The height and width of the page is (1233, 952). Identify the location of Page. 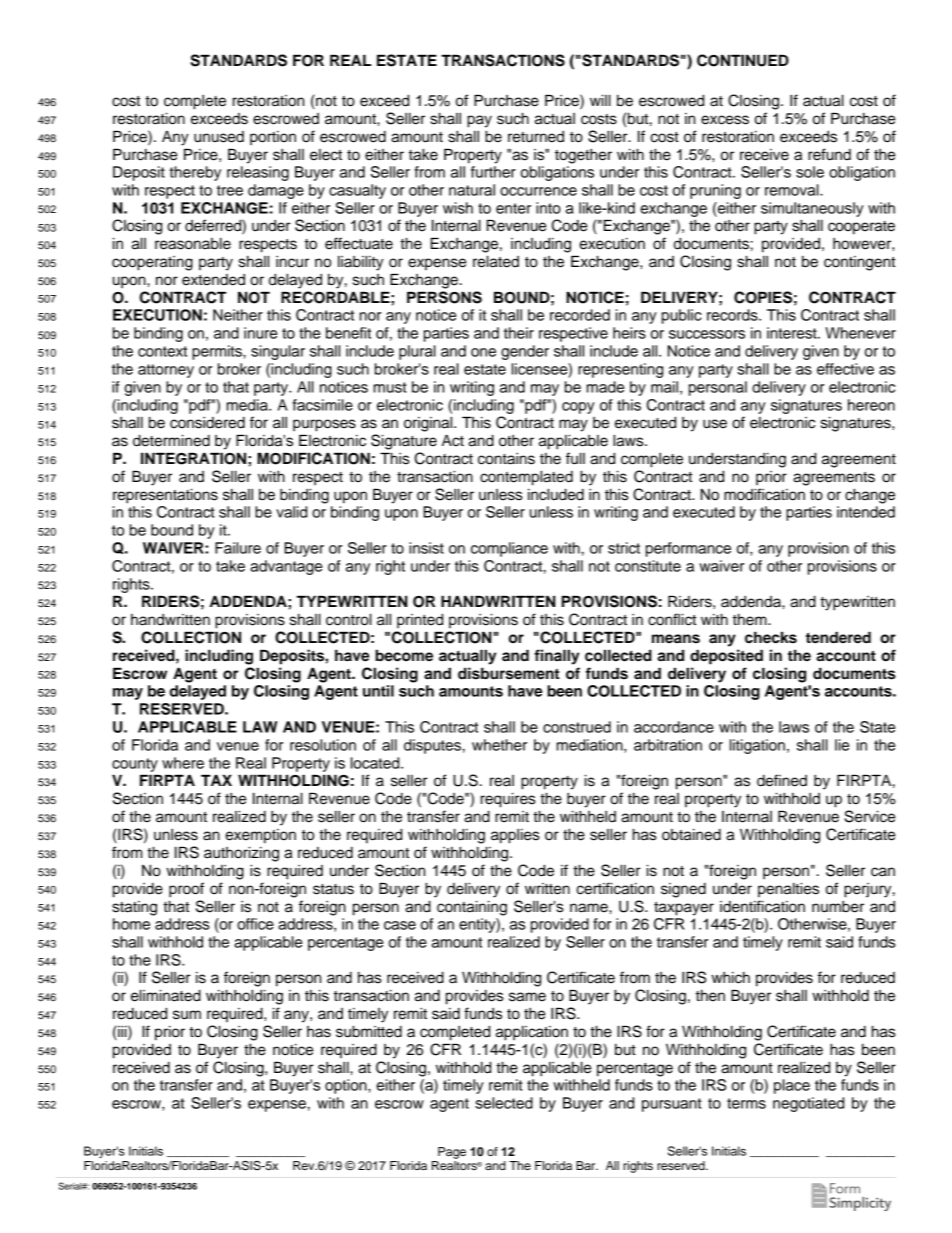
(452, 1153).
